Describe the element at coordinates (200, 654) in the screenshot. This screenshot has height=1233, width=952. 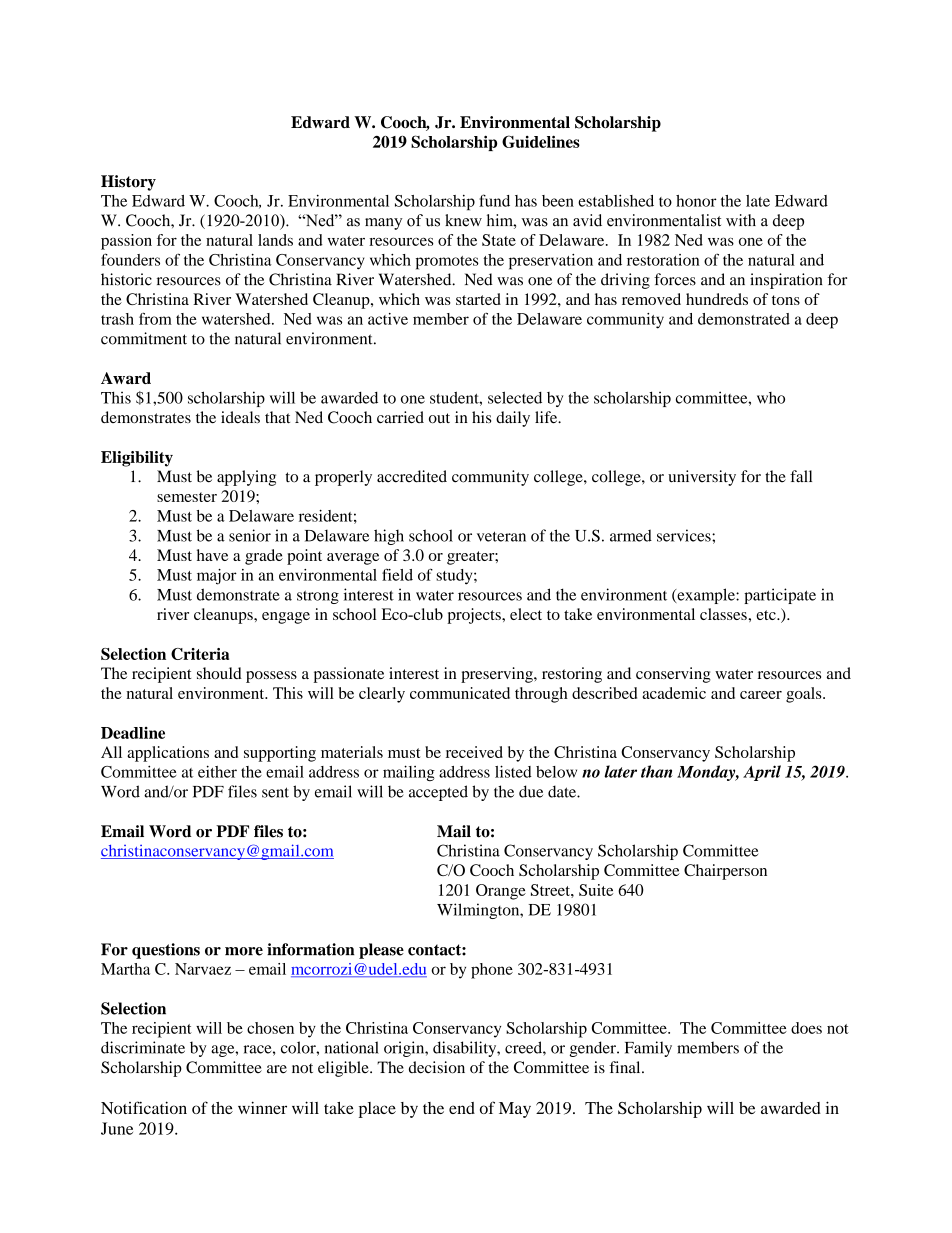
I see `Criteria` at that location.
